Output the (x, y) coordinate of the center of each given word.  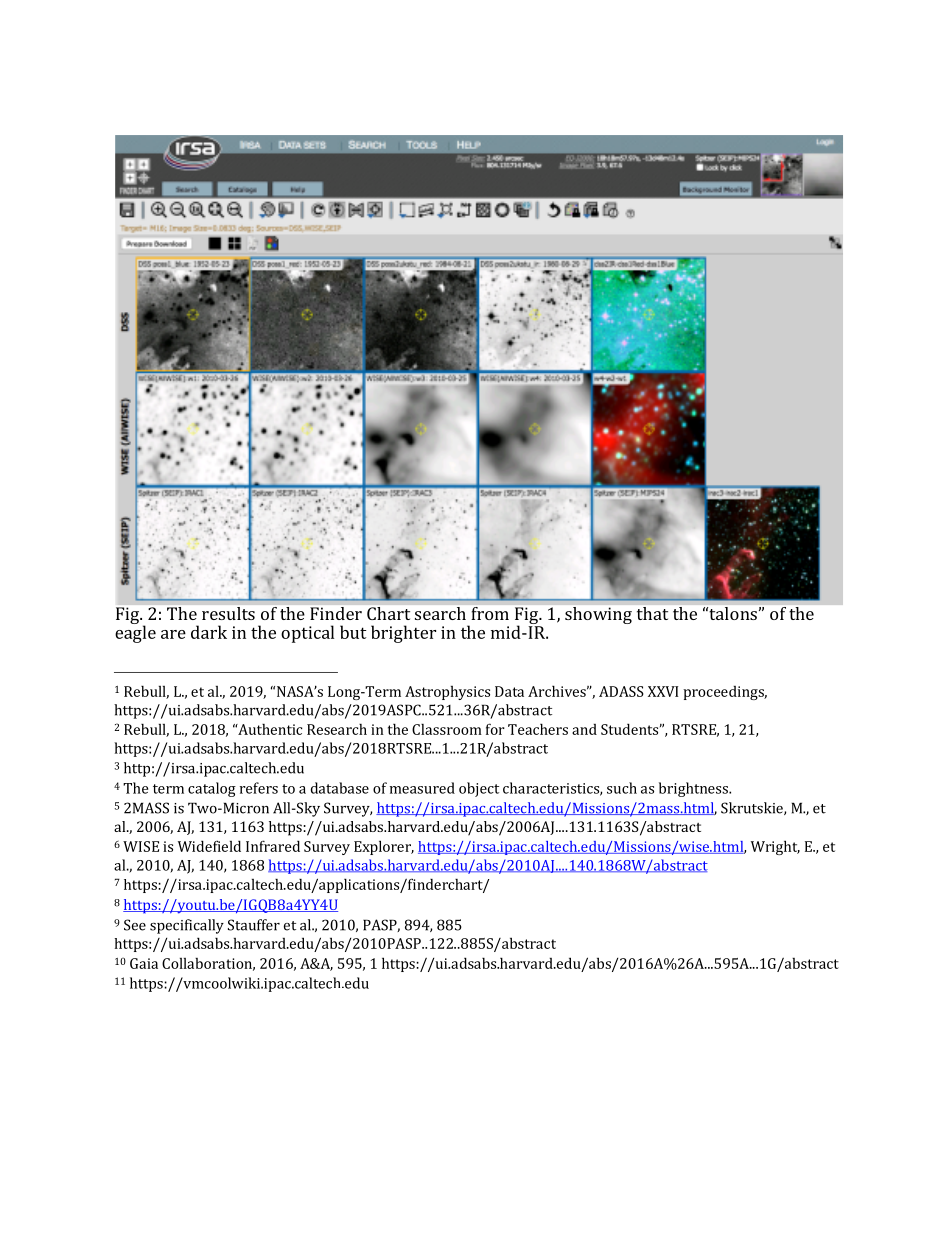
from (490, 613)
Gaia (144, 963)
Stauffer (254, 925)
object (479, 789)
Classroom (447, 729)
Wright (775, 847)
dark (209, 632)
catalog (212, 789)
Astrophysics (447, 693)
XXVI (663, 691)
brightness (694, 789)
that (652, 613)
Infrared (273, 846)
